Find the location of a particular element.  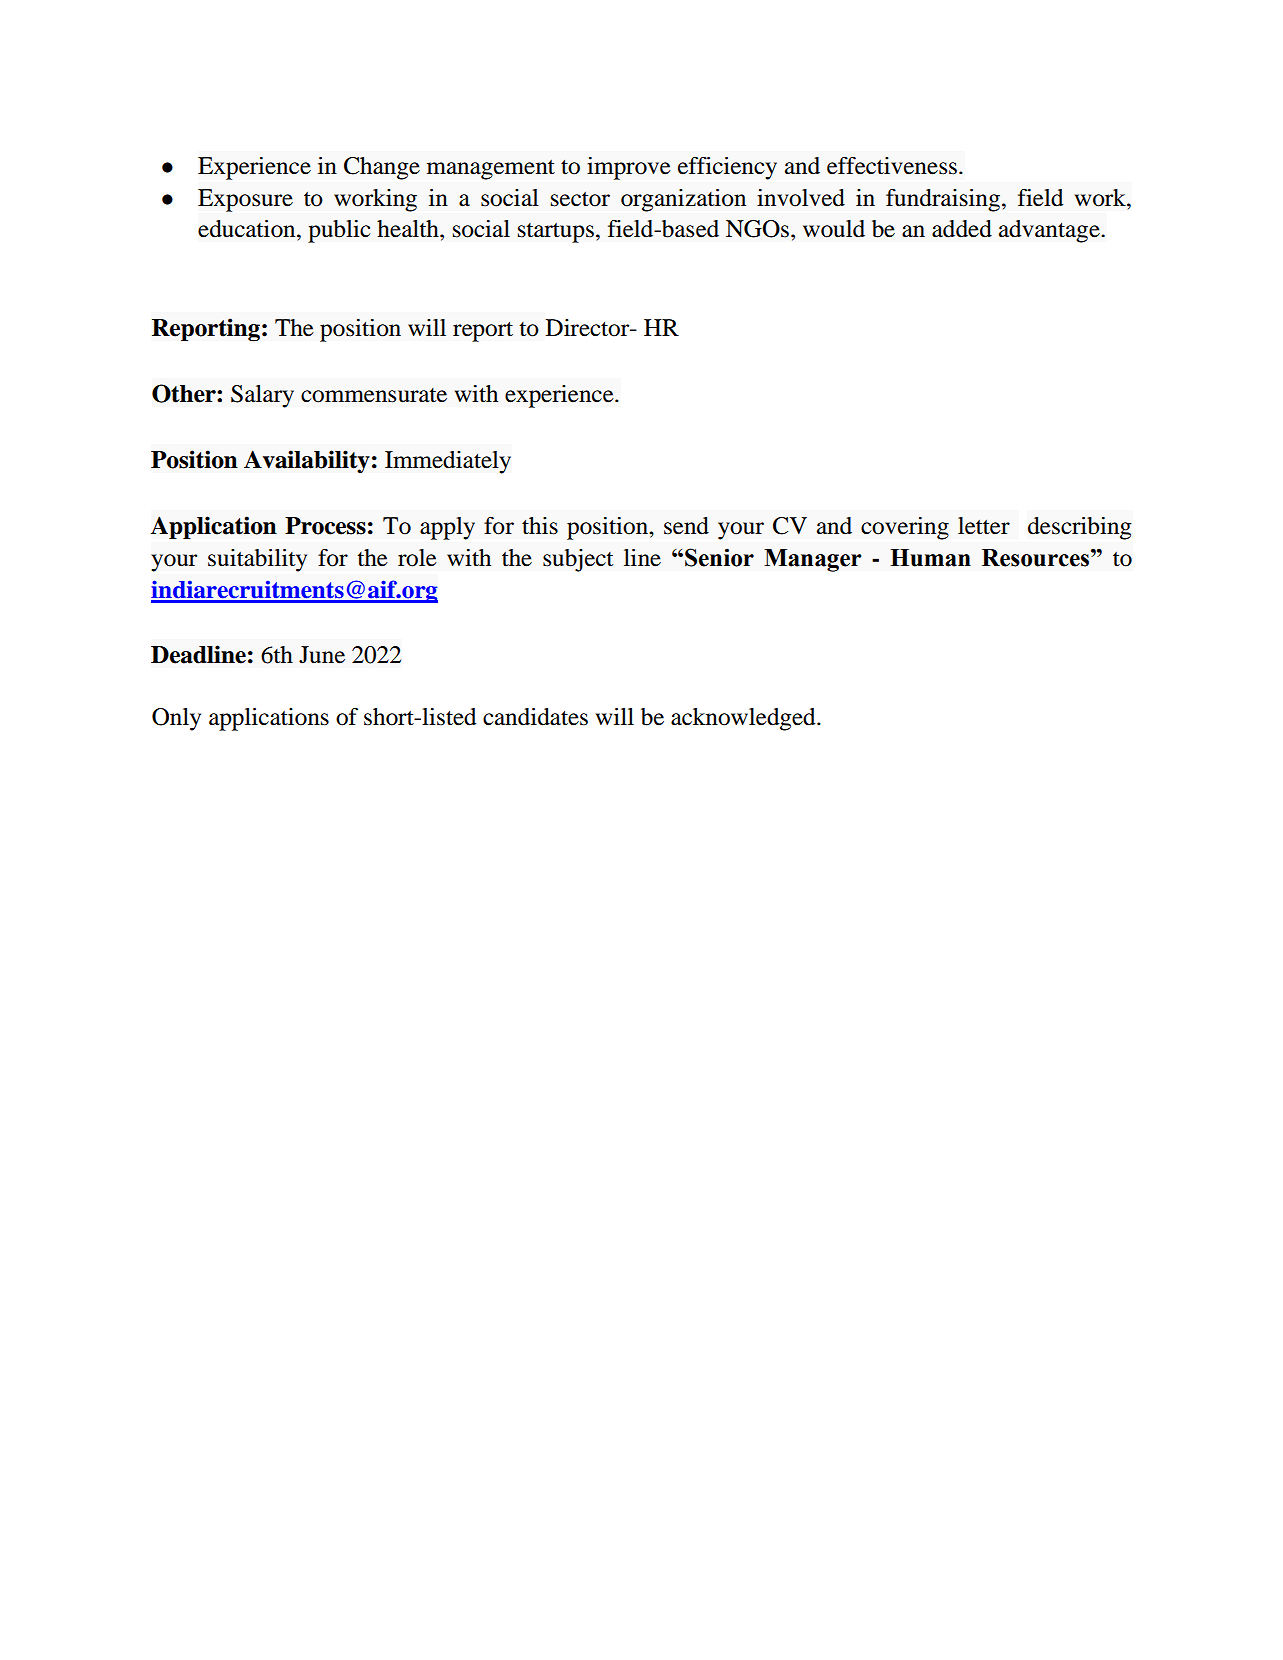

improve is located at coordinates (629, 168).
